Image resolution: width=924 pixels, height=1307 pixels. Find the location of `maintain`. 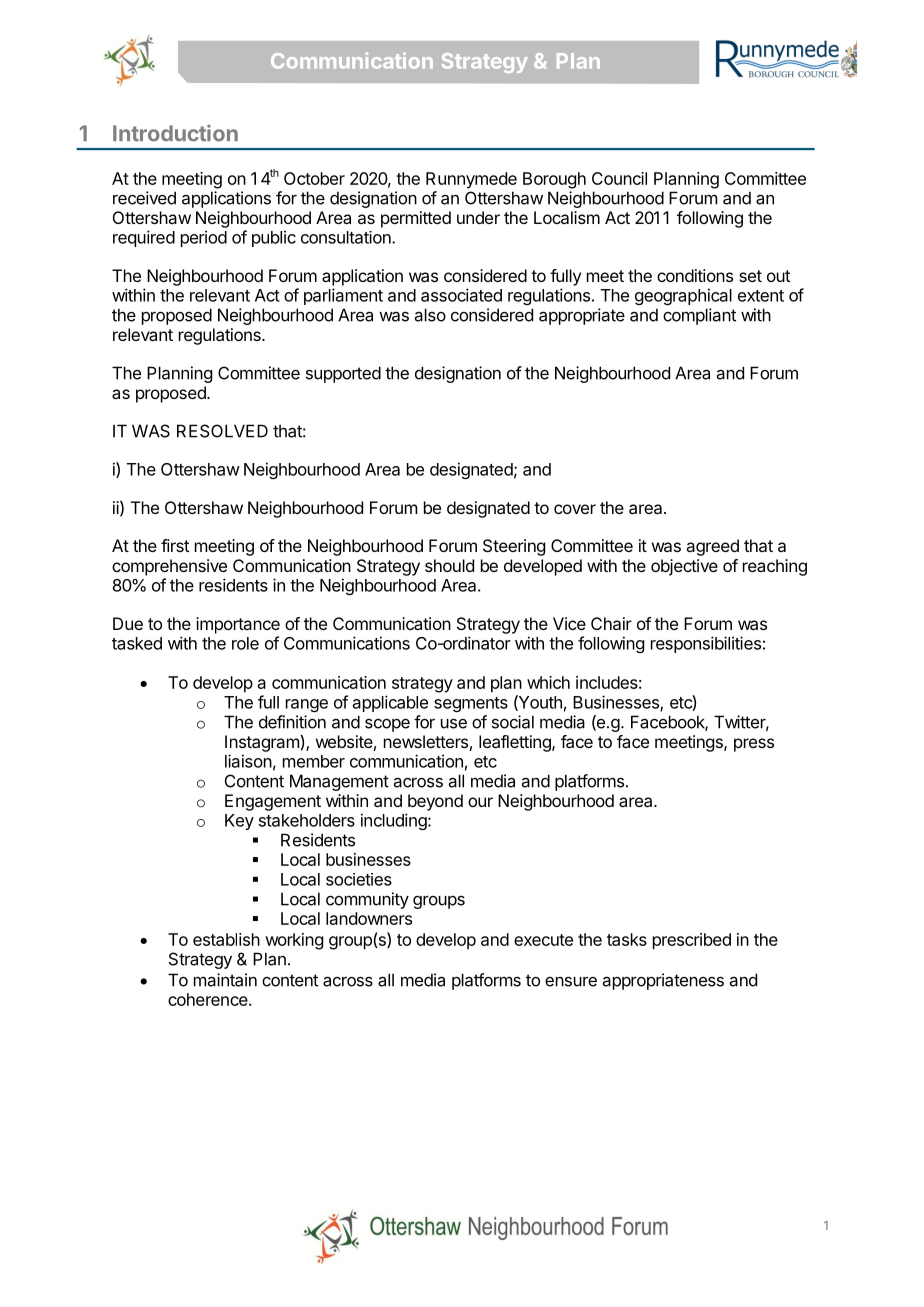

maintain is located at coordinates (225, 980).
